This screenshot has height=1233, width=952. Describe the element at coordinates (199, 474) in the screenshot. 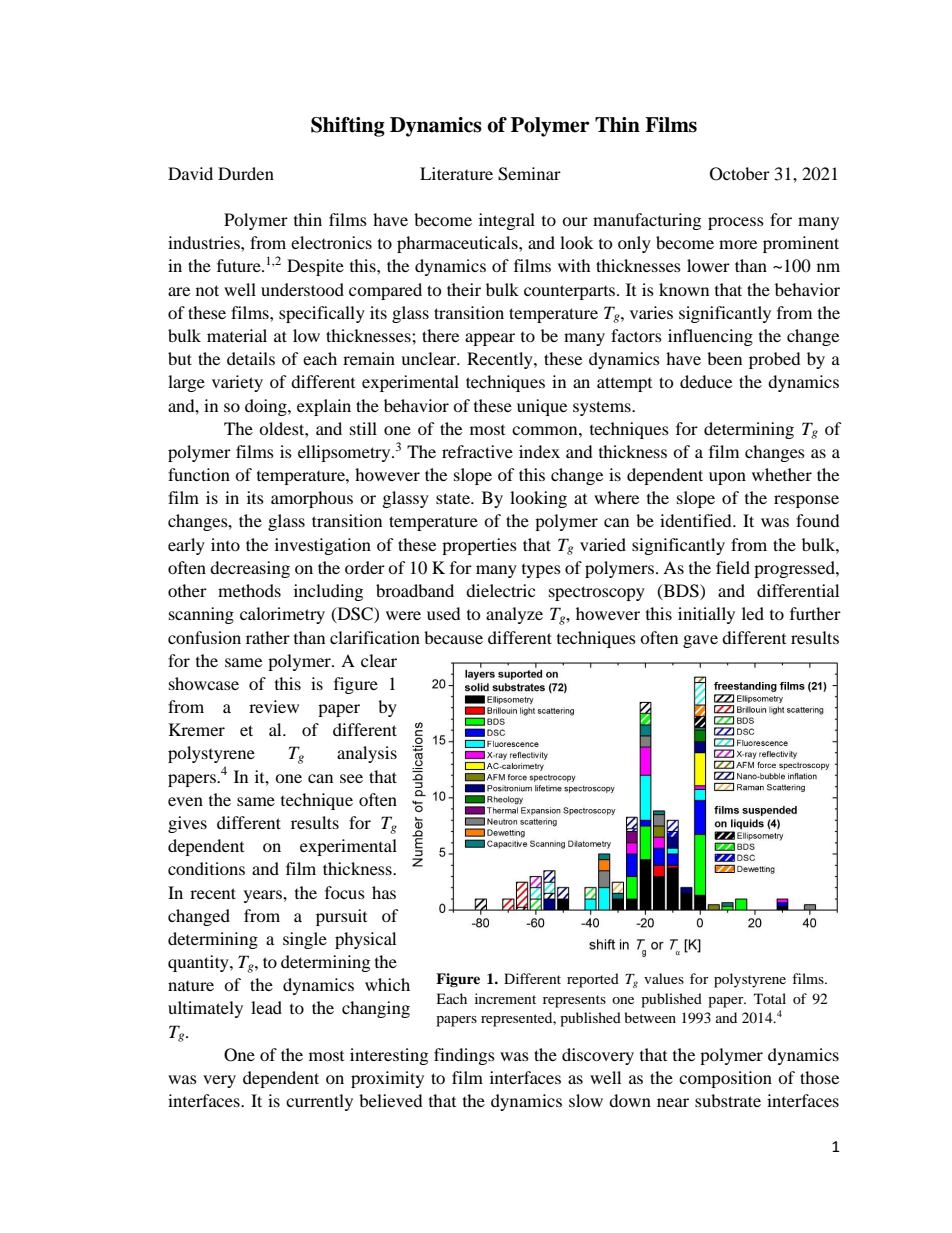

I see `function` at that location.
